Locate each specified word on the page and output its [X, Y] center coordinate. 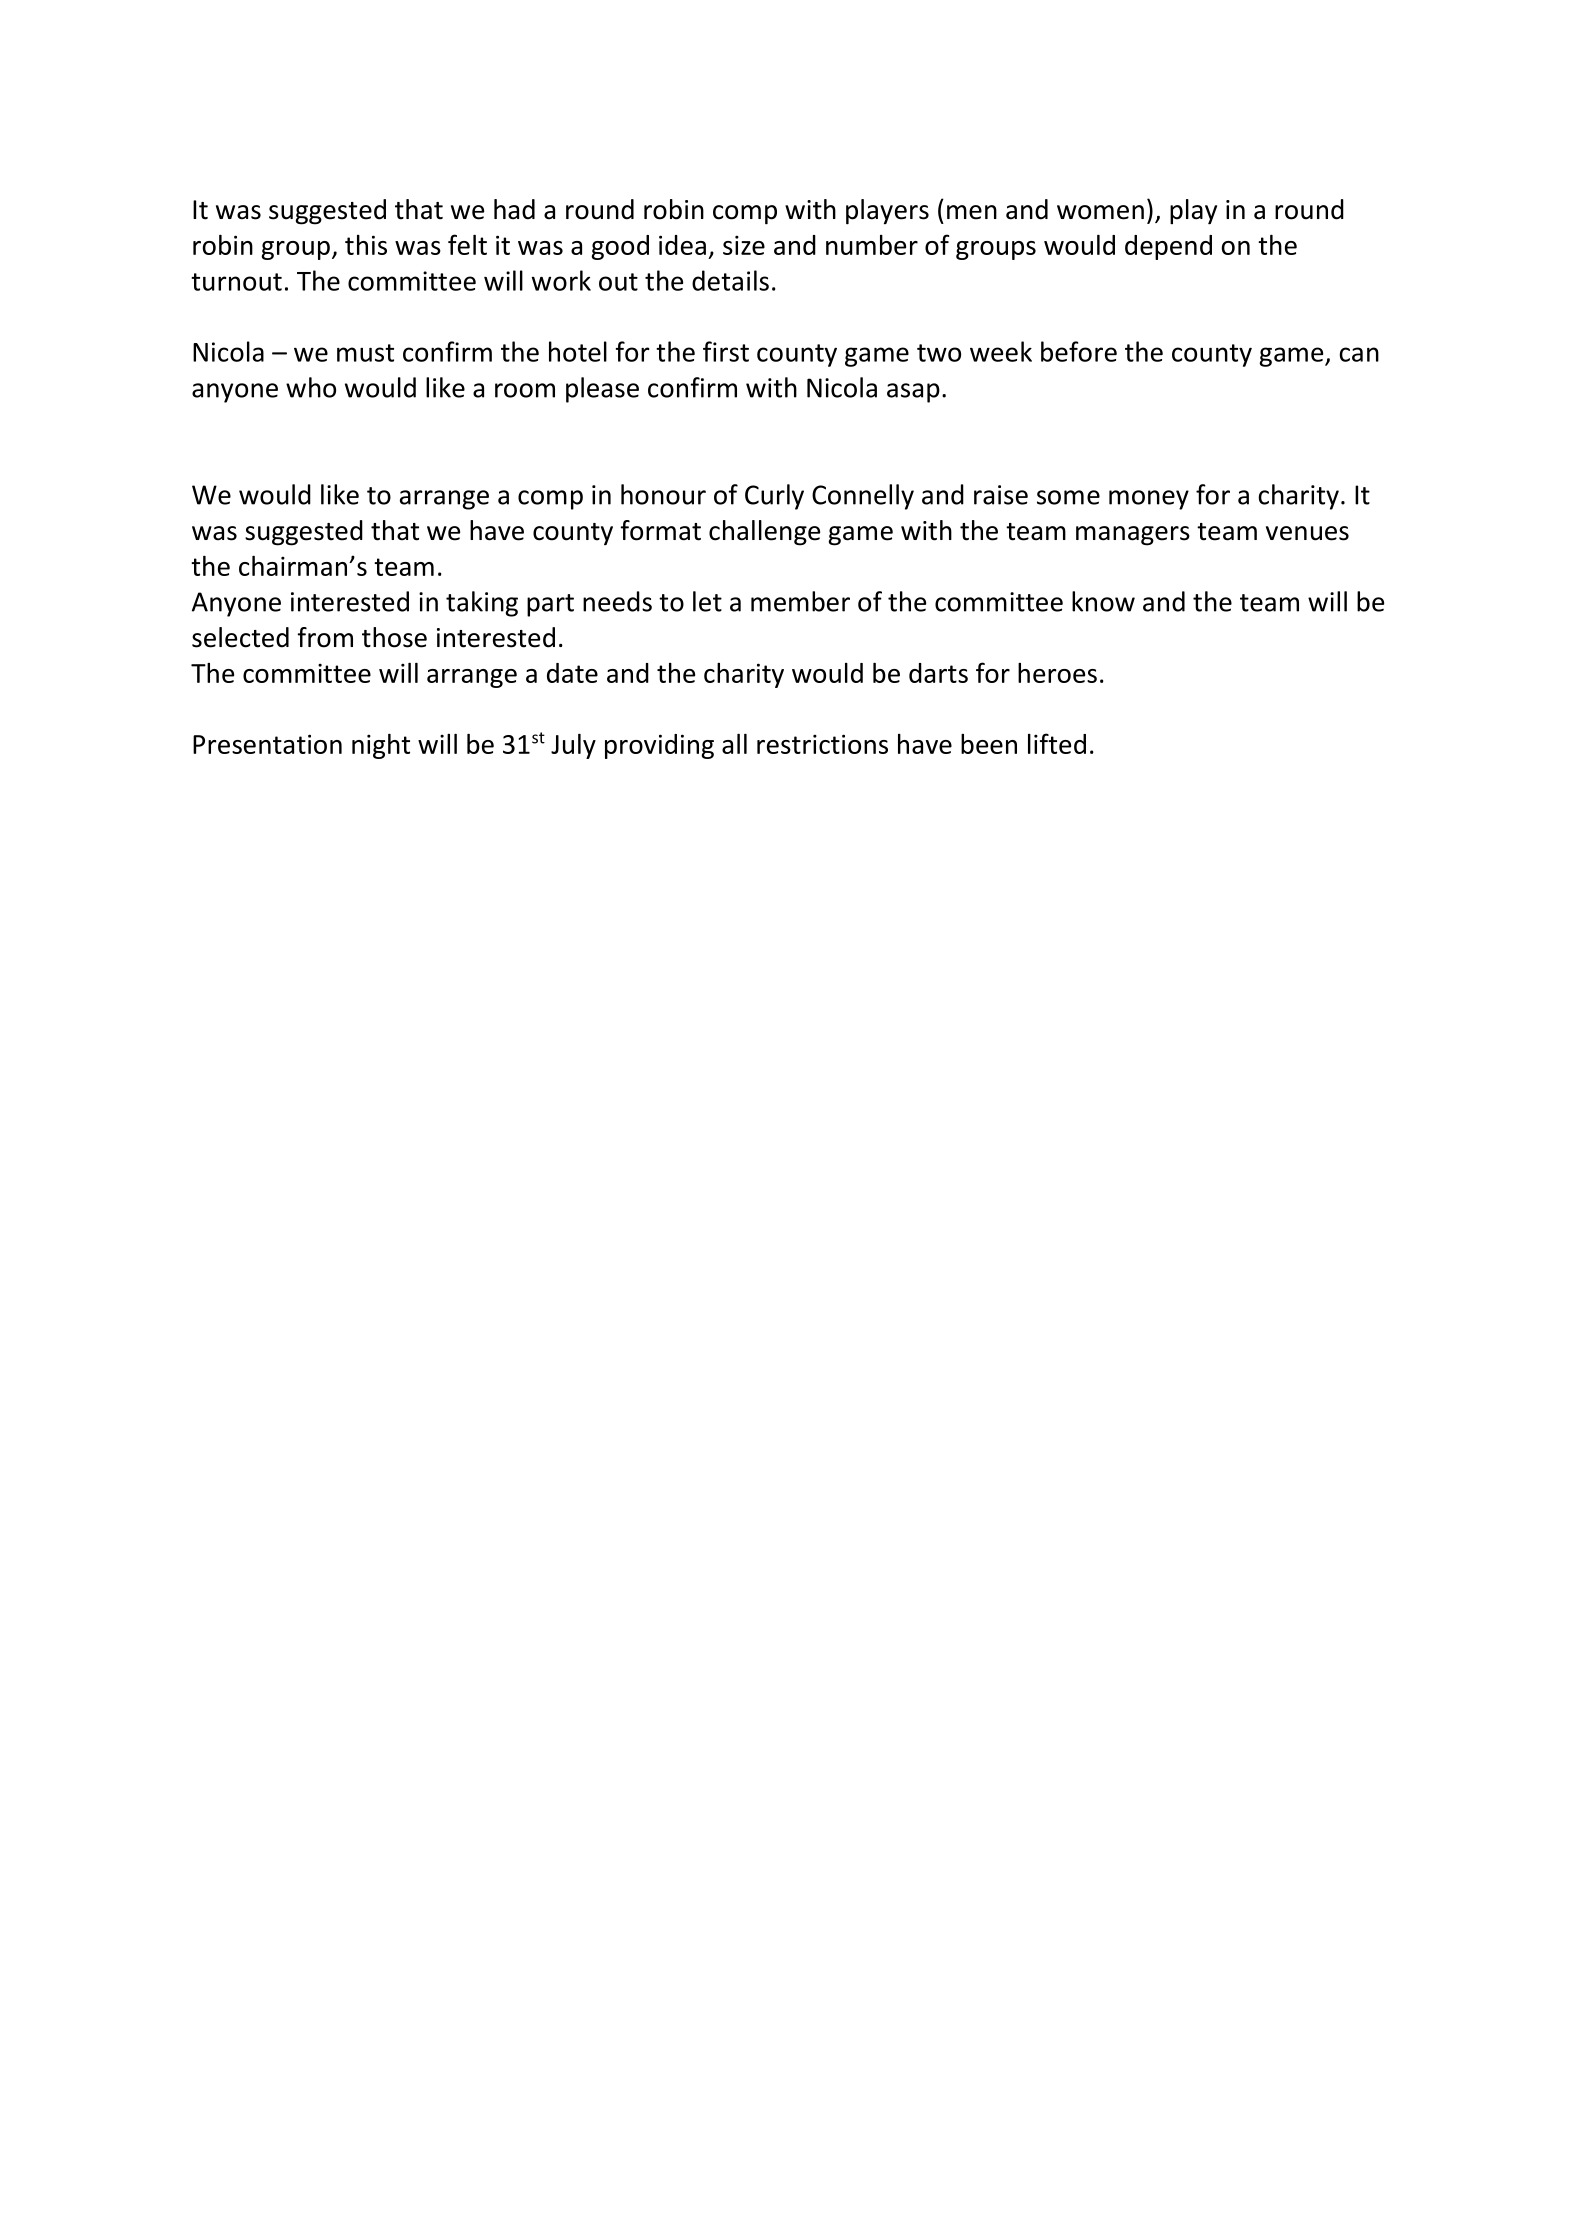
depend [1168, 247]
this [366, 245]
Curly [774, 497]
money [1149, 500]
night [381, 746]
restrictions [822, 744]
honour [663, 494]
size [744, 245]
